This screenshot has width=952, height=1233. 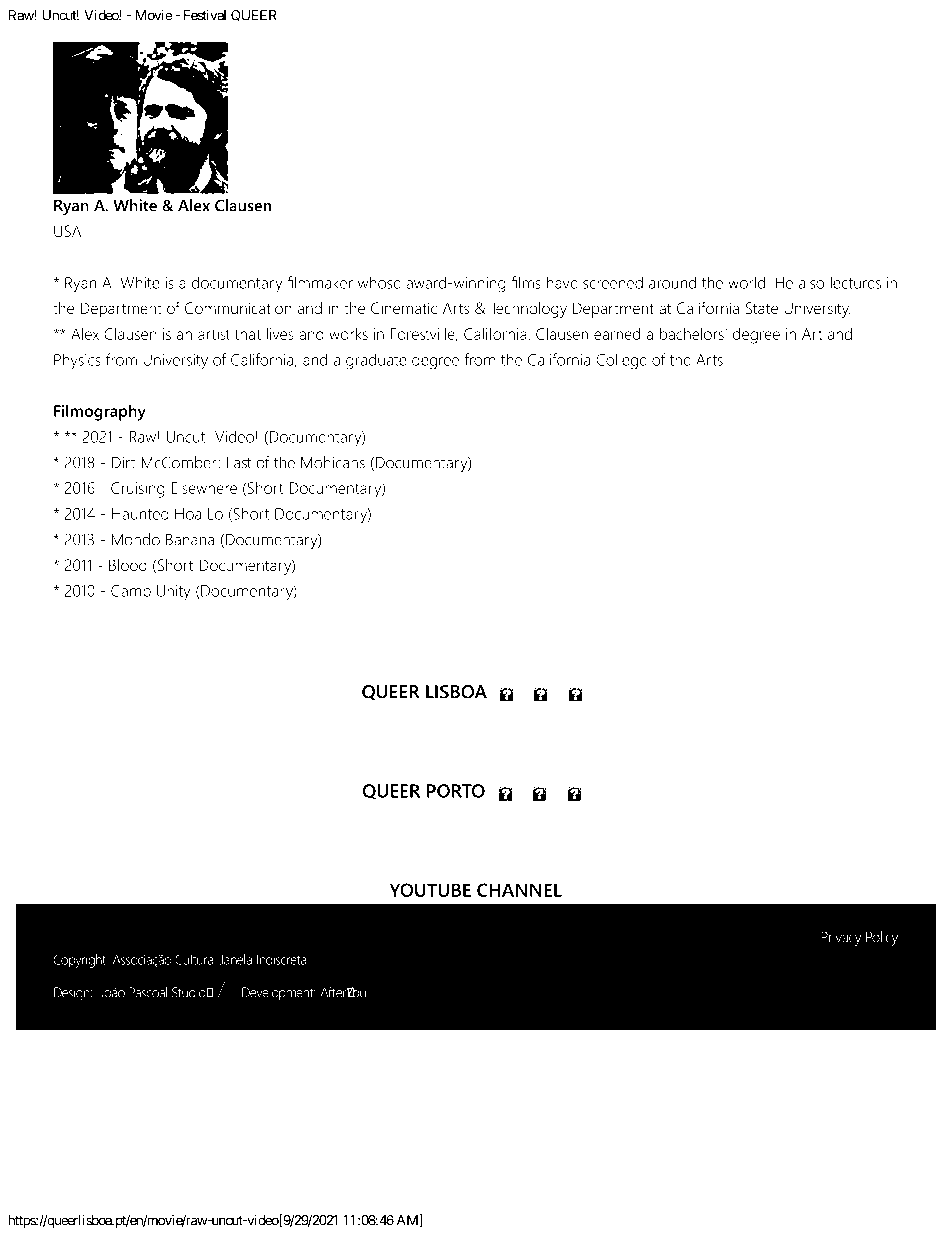 I want to click on Unity, so click(x=174, y=593).
